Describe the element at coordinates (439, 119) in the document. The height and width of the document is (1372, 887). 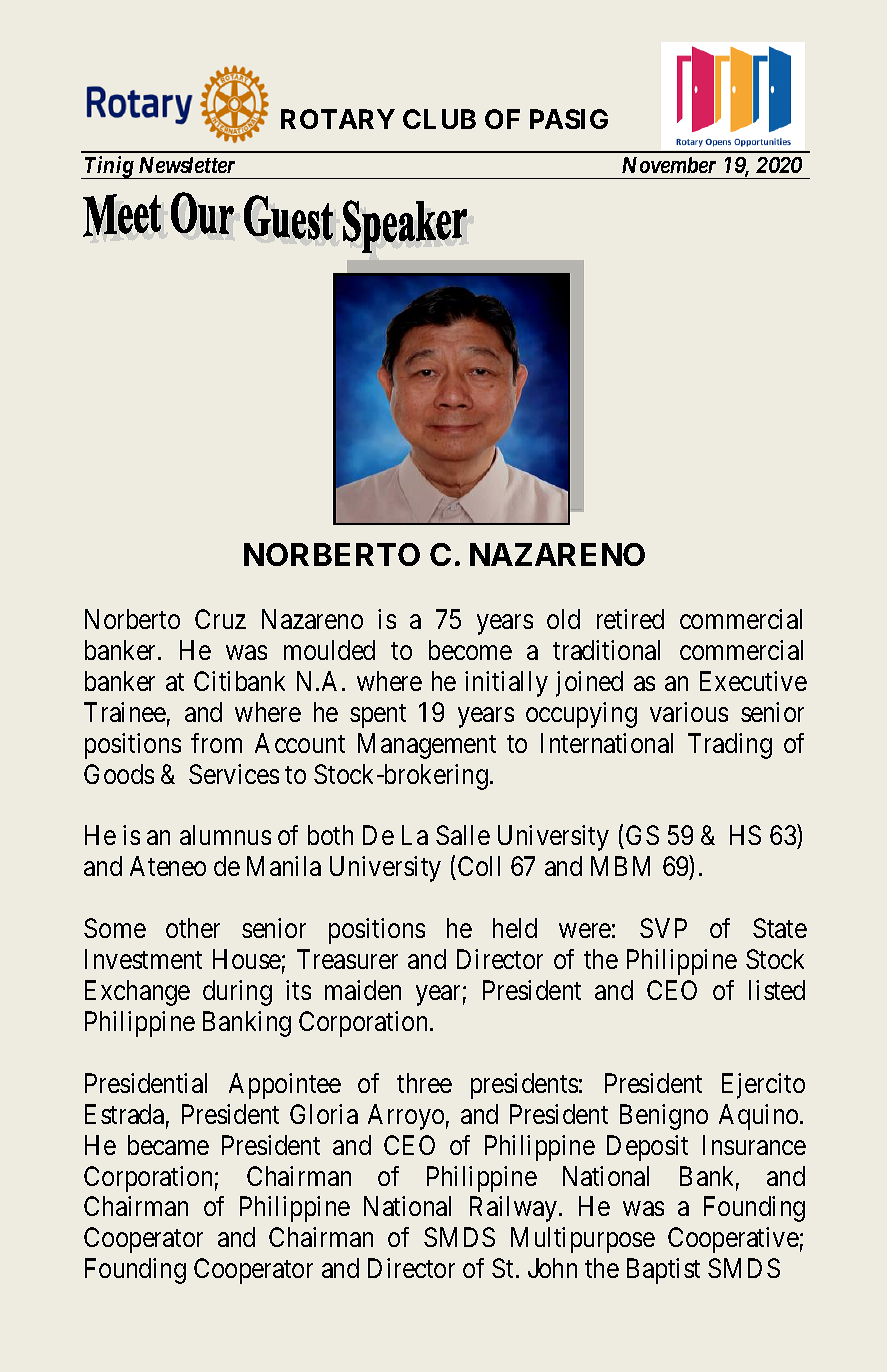
I see `CLUB` at that location.
